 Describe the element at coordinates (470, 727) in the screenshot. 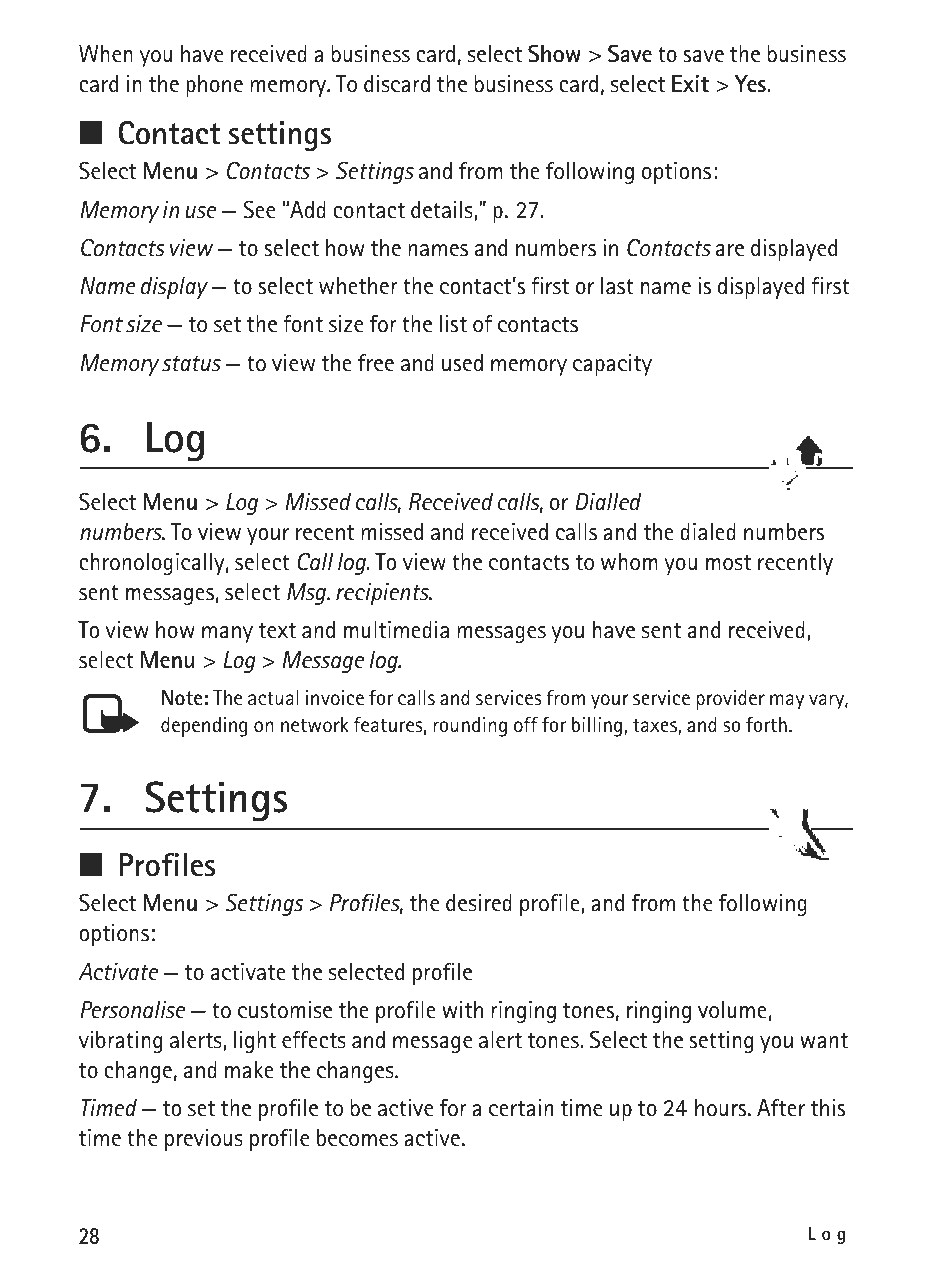

I see `rounding` at that location.
